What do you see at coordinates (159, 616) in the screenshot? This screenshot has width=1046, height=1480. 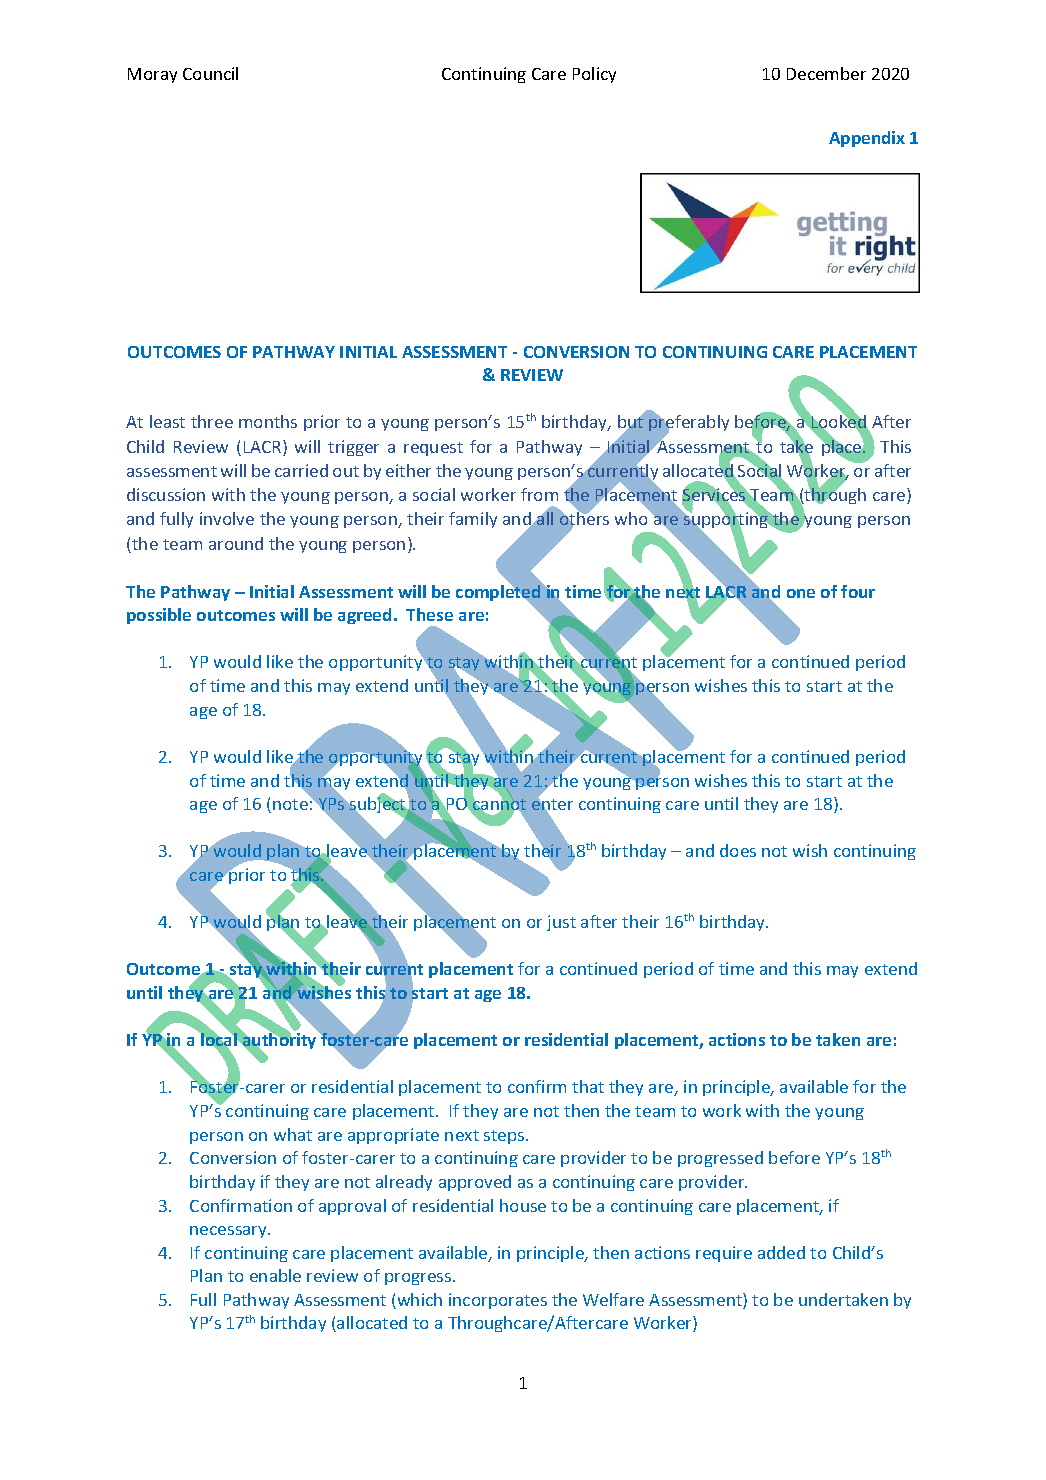 I see `possible` at bounding box center [159, 616].
